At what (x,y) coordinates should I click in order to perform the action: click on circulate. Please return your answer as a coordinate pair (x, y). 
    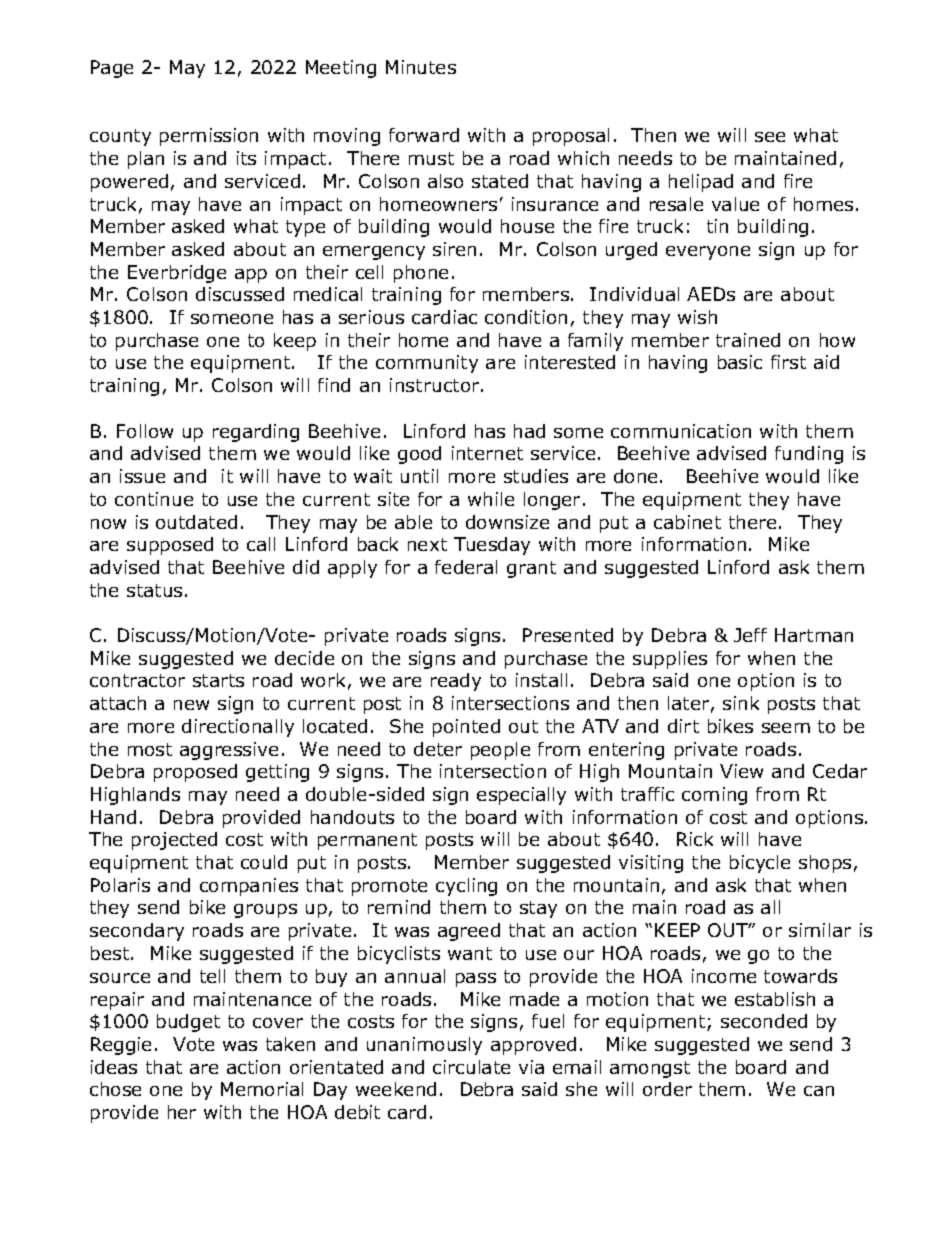
    Looking at the image, I should click on (471, 1067).
